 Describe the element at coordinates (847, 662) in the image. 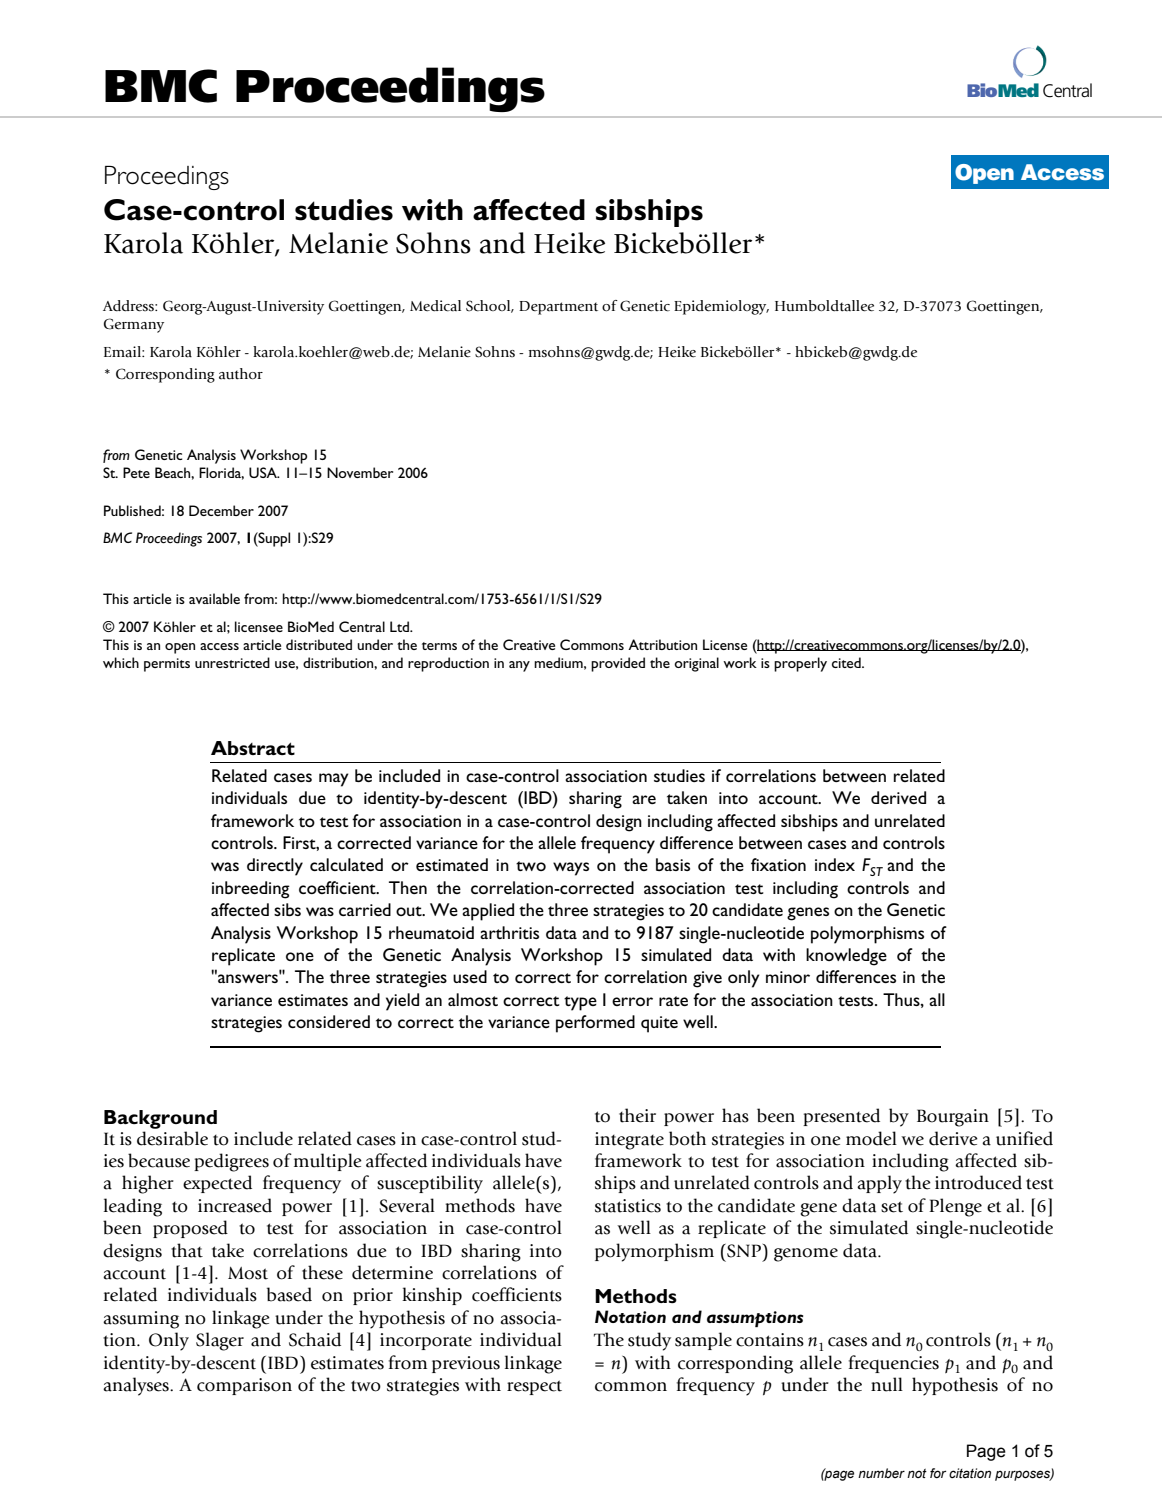

I see `cited` at that location.
